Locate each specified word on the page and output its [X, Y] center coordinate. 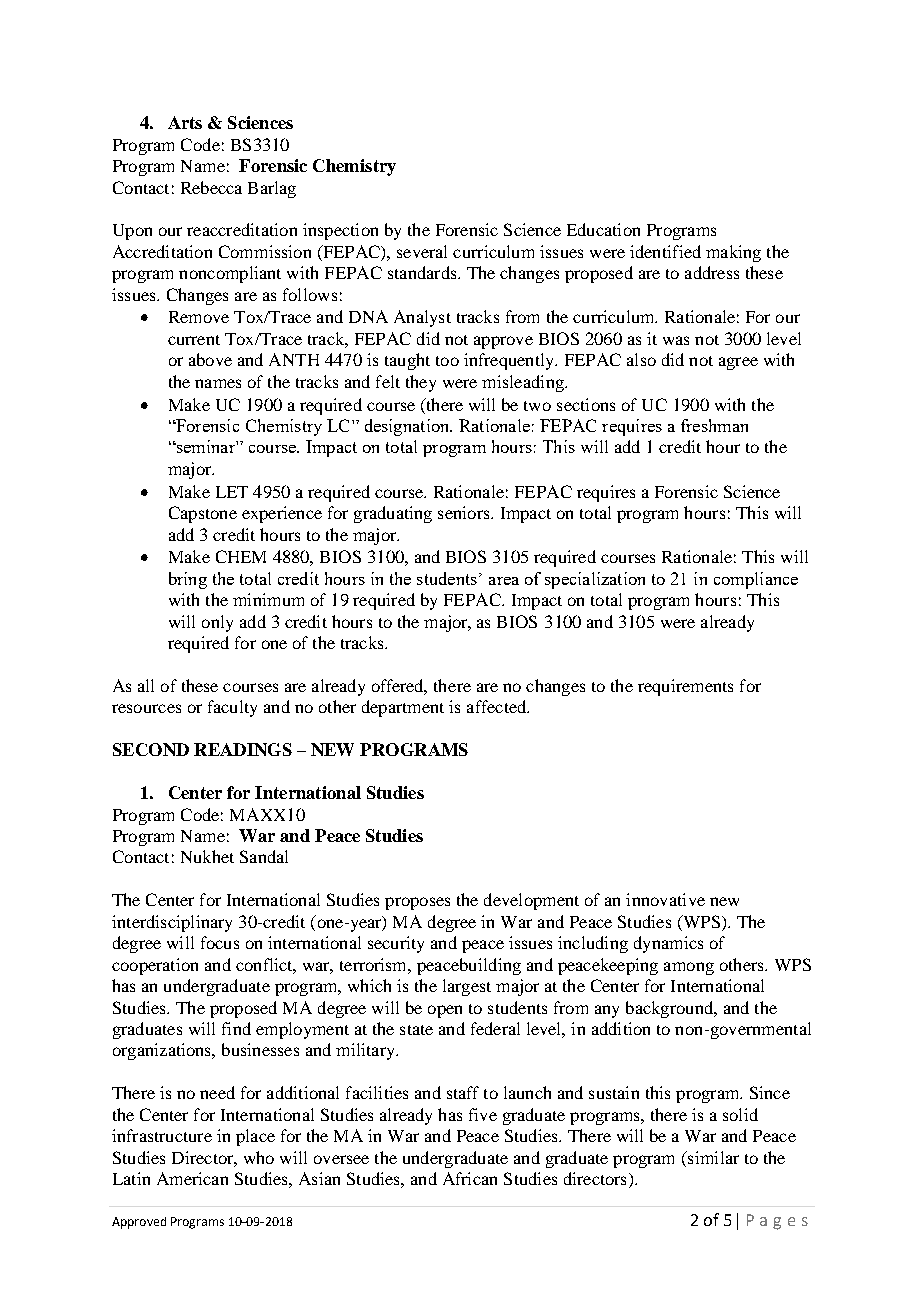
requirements [685, 687]
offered [399, 687]
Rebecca [211, 187]
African [470, 1178]
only [217, 623]
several [422, 251]
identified [665, 251]
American [192, 1178]
